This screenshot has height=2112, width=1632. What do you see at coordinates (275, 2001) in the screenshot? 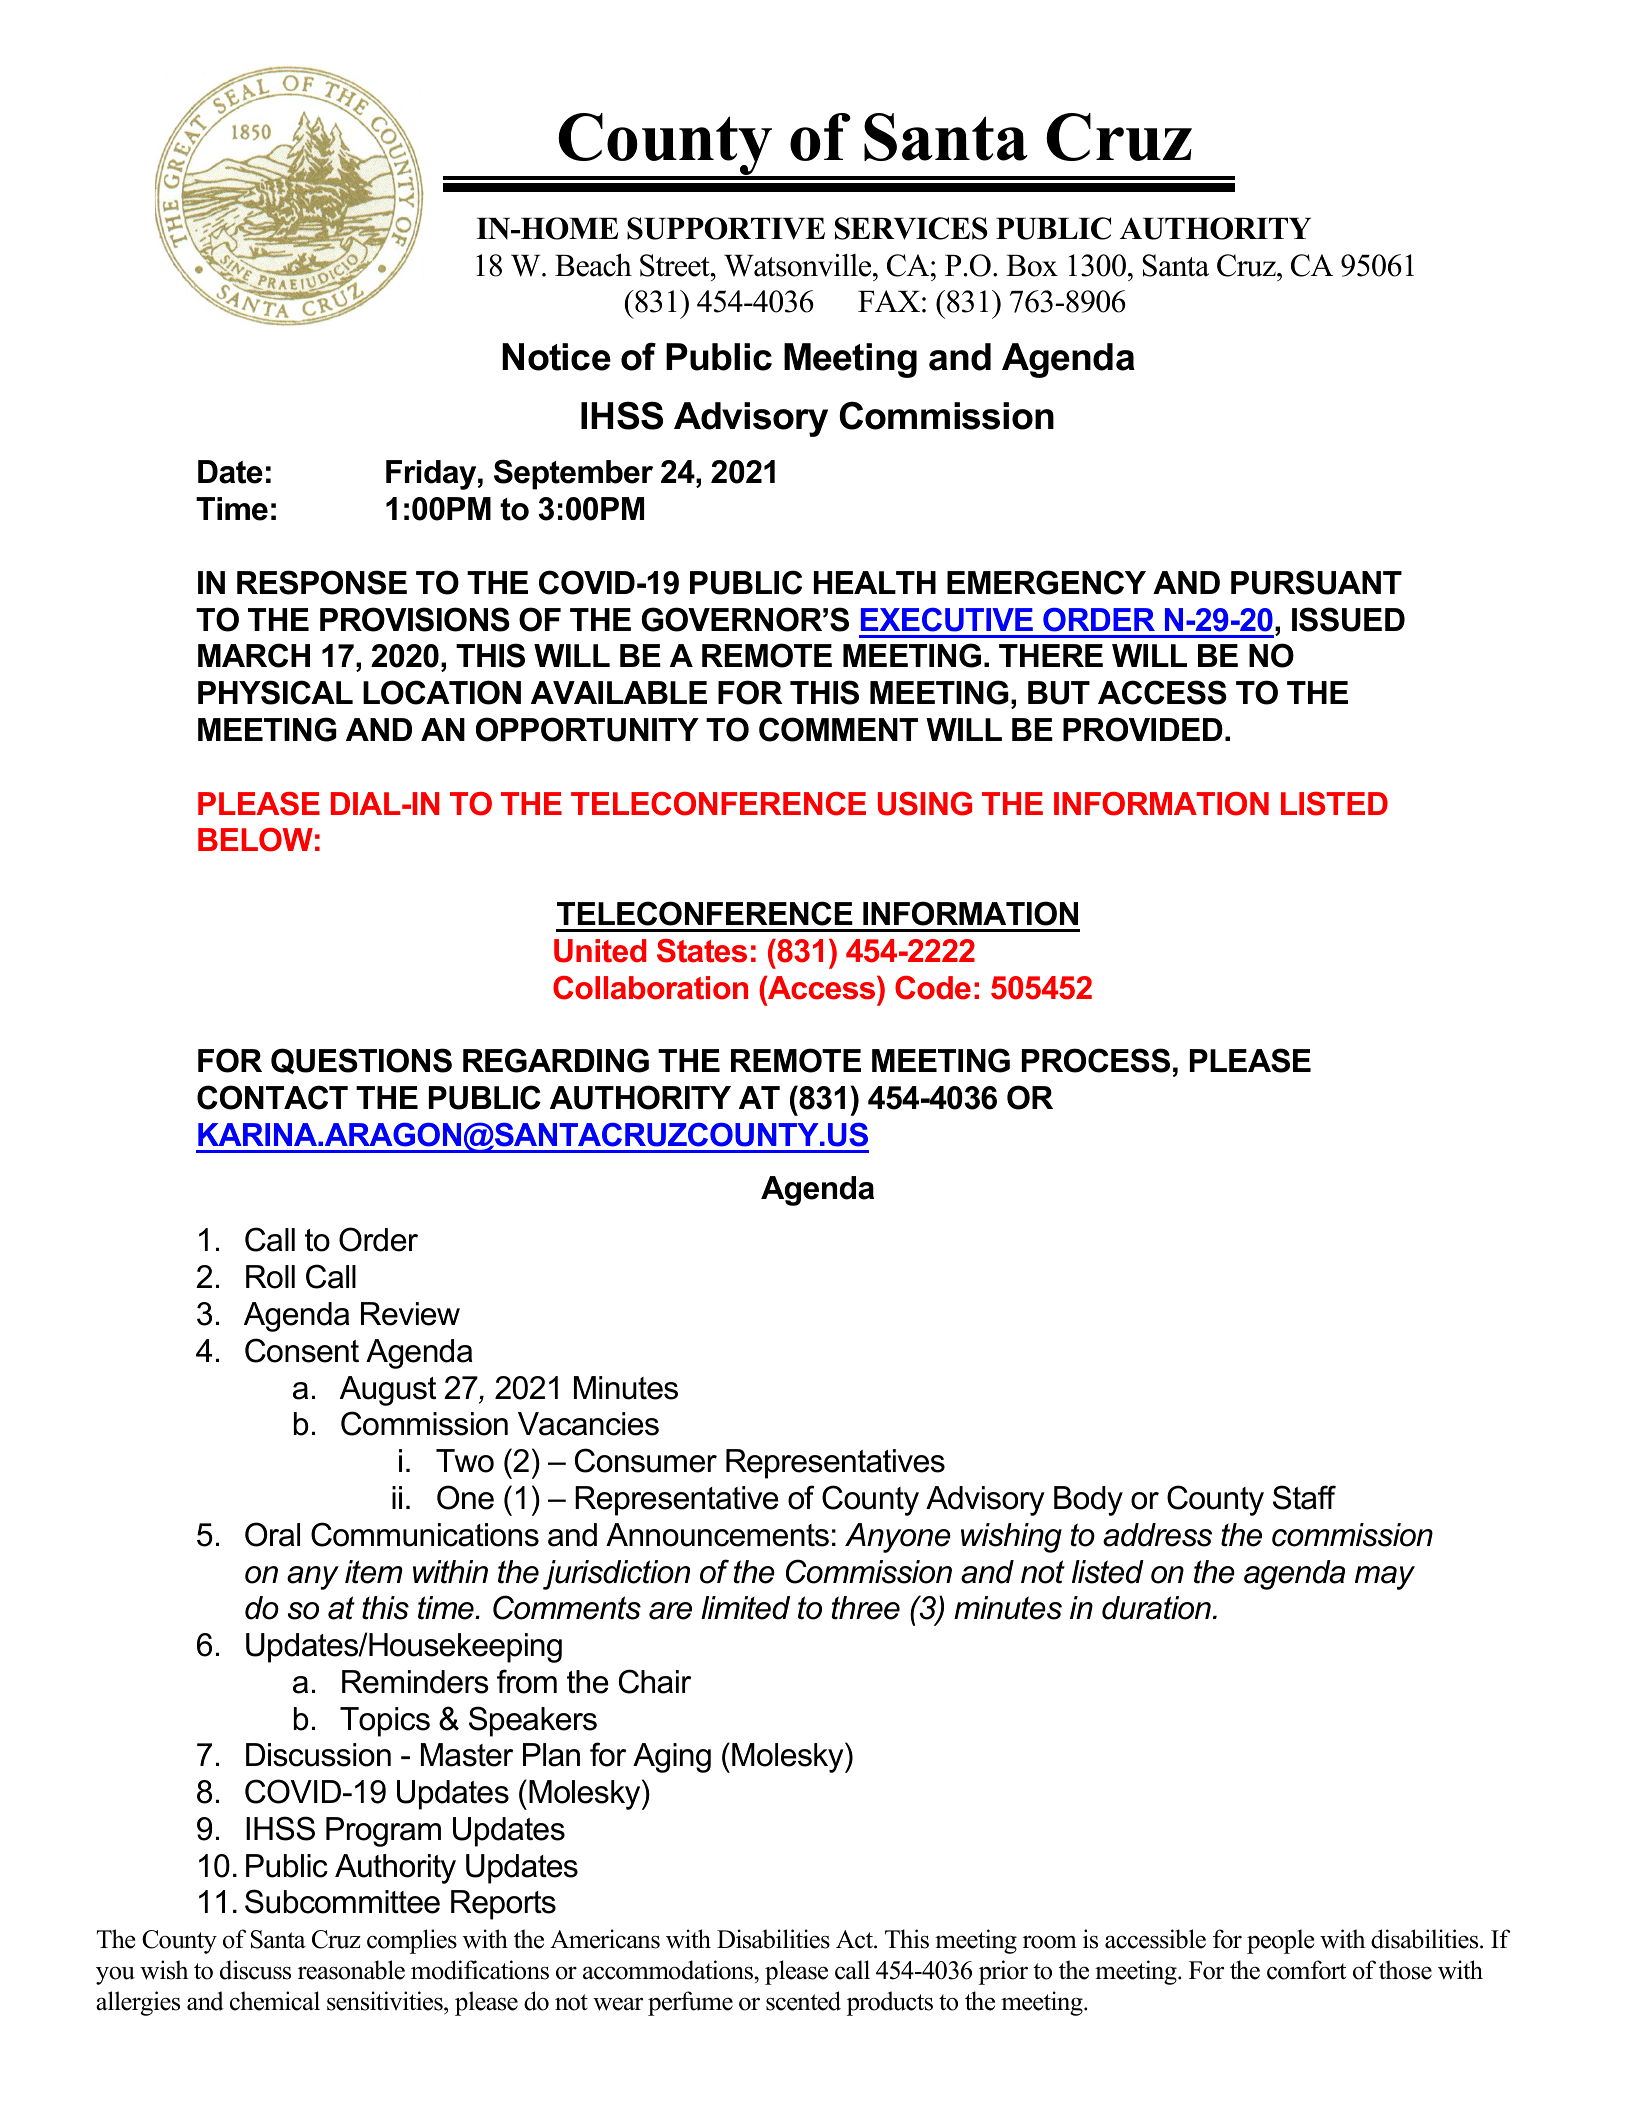
I see `chemical` at bounding box center [275, 2001].
